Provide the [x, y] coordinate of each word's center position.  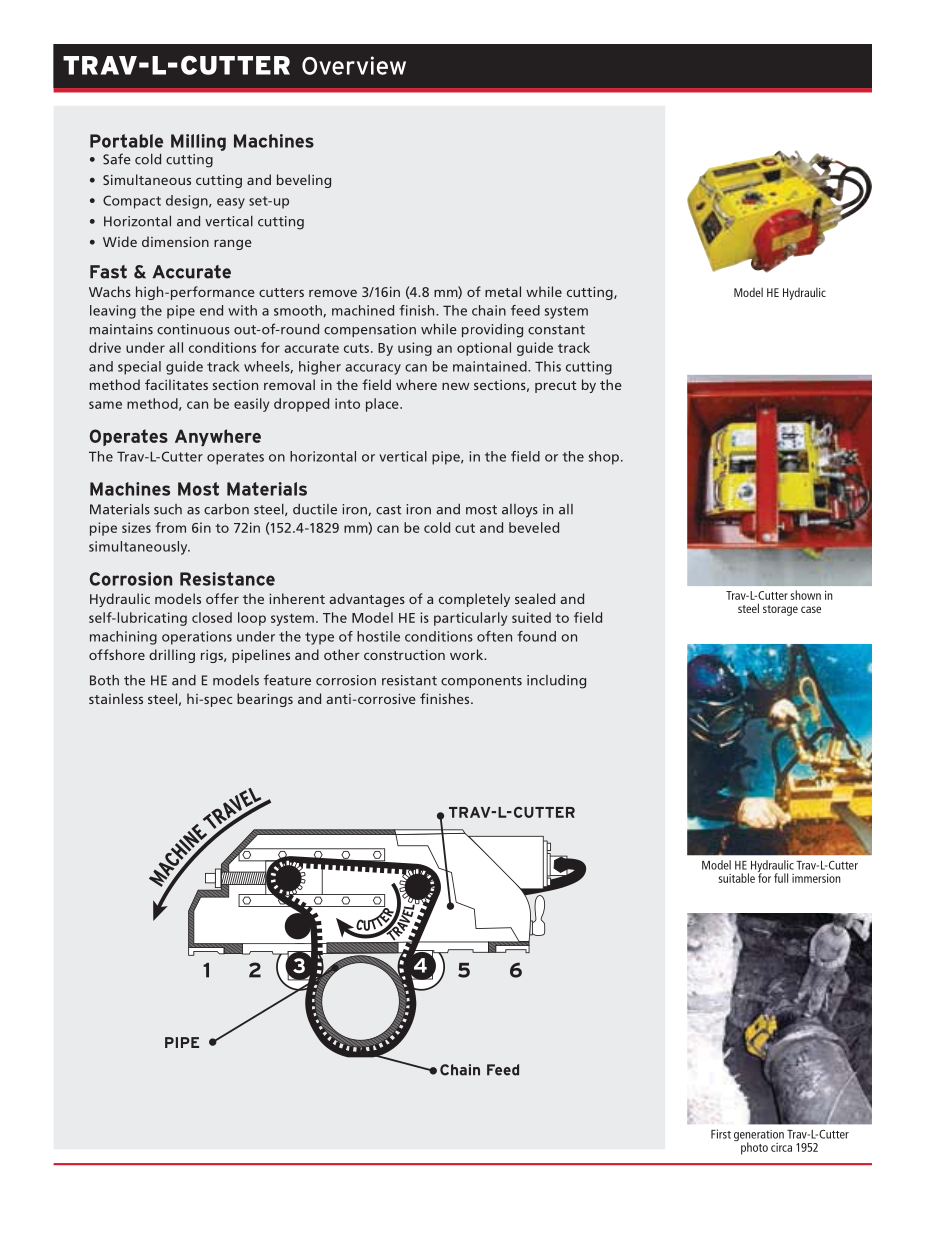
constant [556, 330]
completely [474, 600]
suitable [737, 878]
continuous [193, 329]
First [721, 1134]
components [481, 682]
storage [780, 610]
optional [484, 349]
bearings [265, 700]
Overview [354, 65]
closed [212, 617]
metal [503, 291]
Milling [198, 142]
